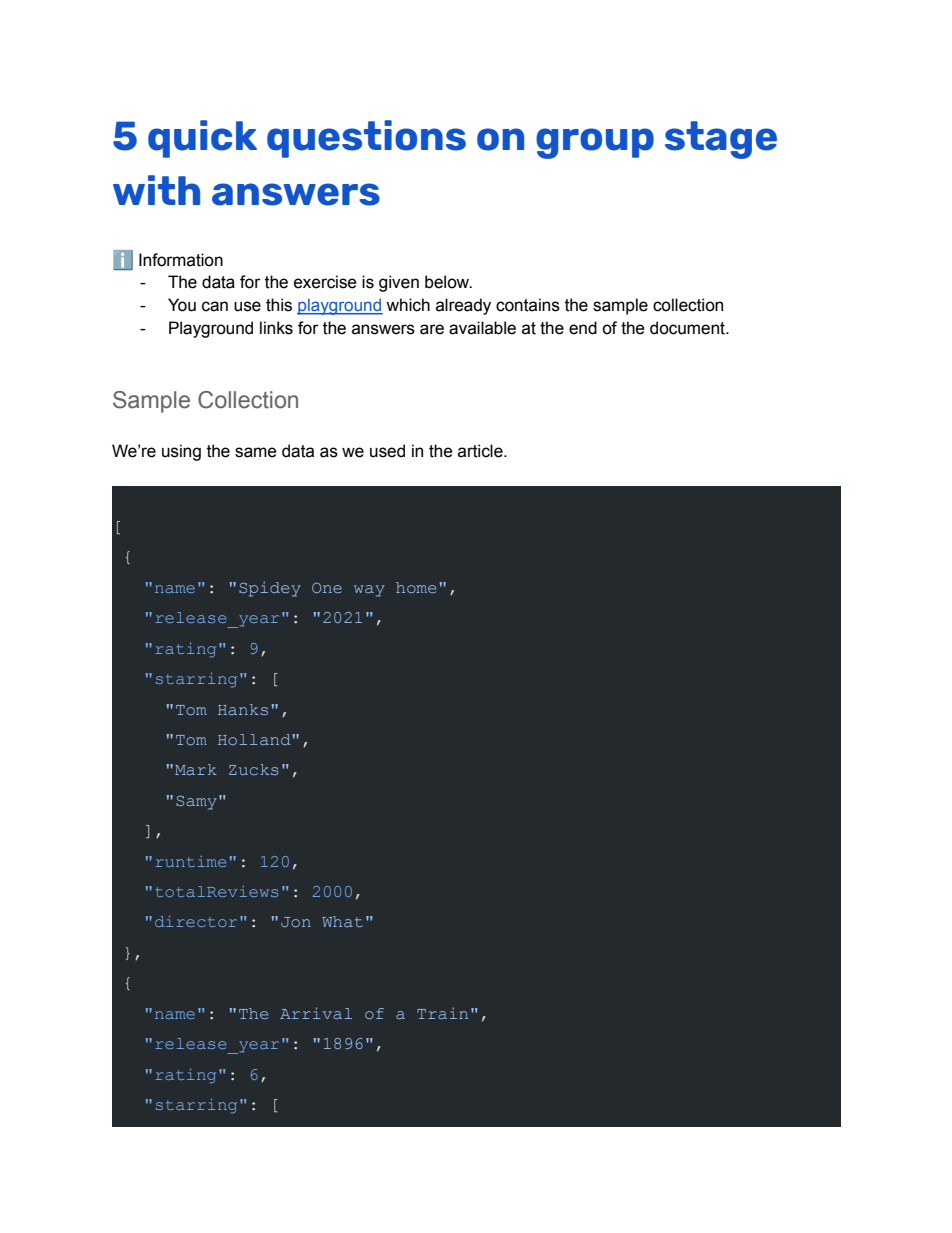 This screenshot has width=952, height=1233. I want to click on quick, so click(202, 139).
